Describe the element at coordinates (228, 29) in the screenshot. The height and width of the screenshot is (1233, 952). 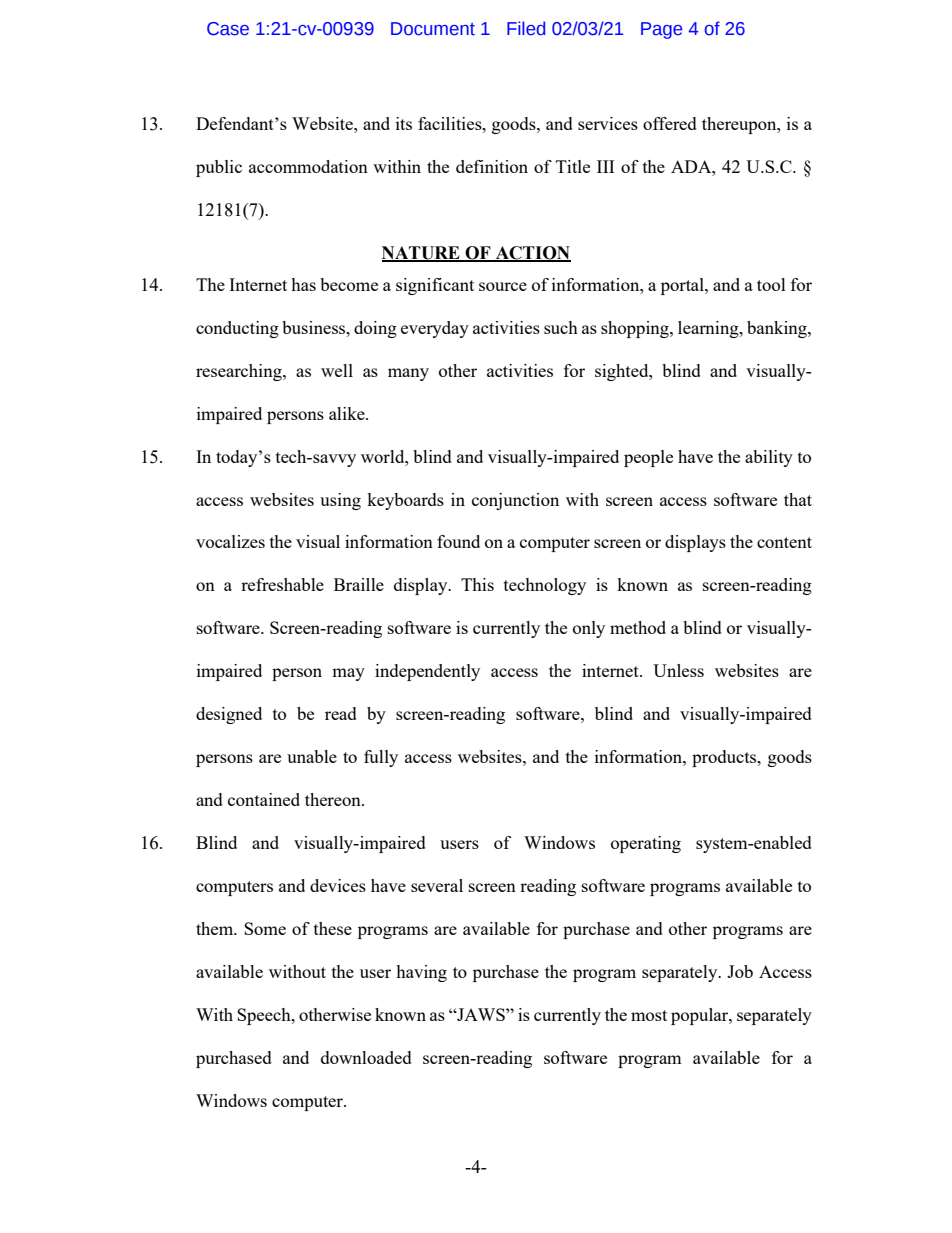
I see `Case` at that location.
